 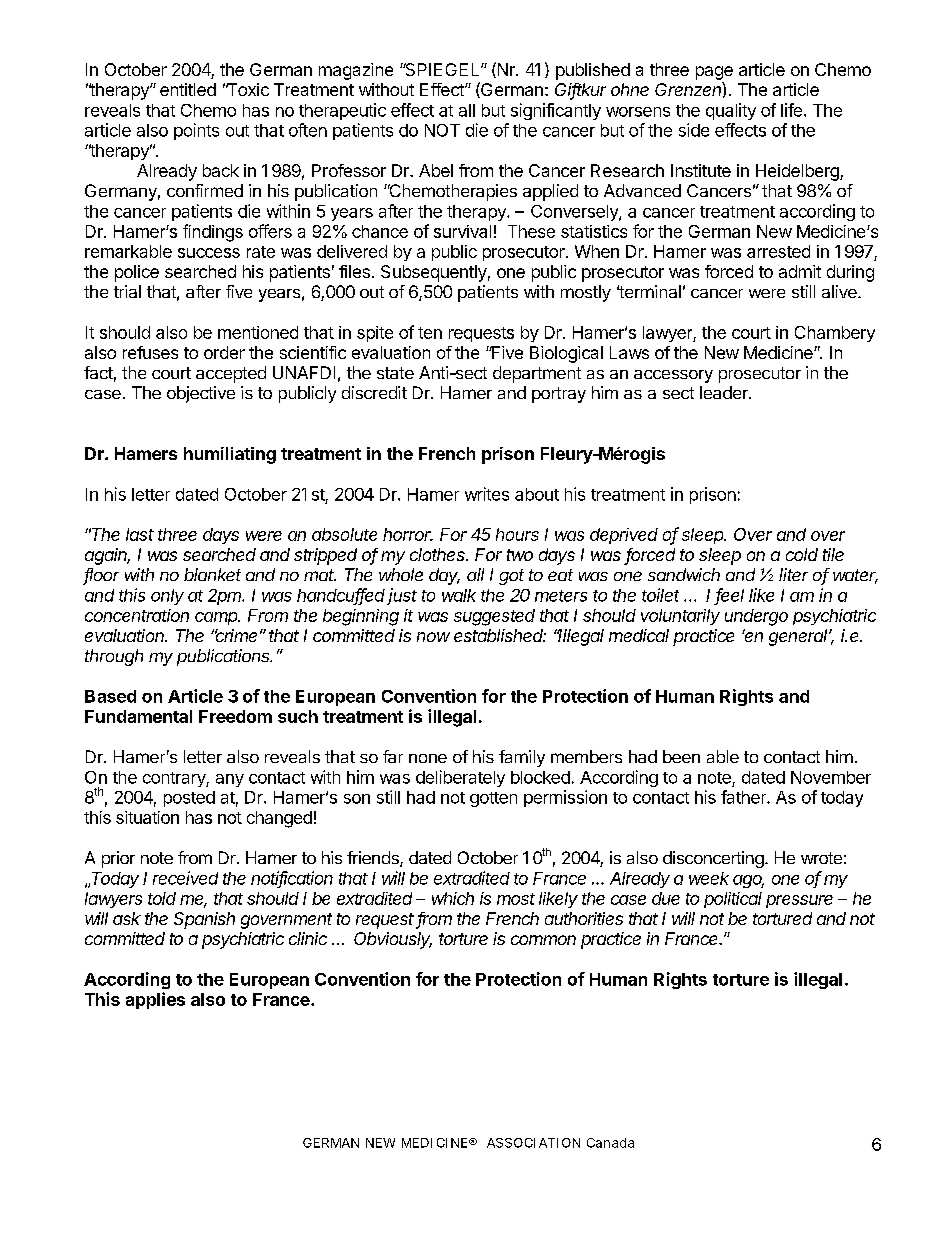 I want to click on ASSOCIATION, so click(x=533, y=1143).
